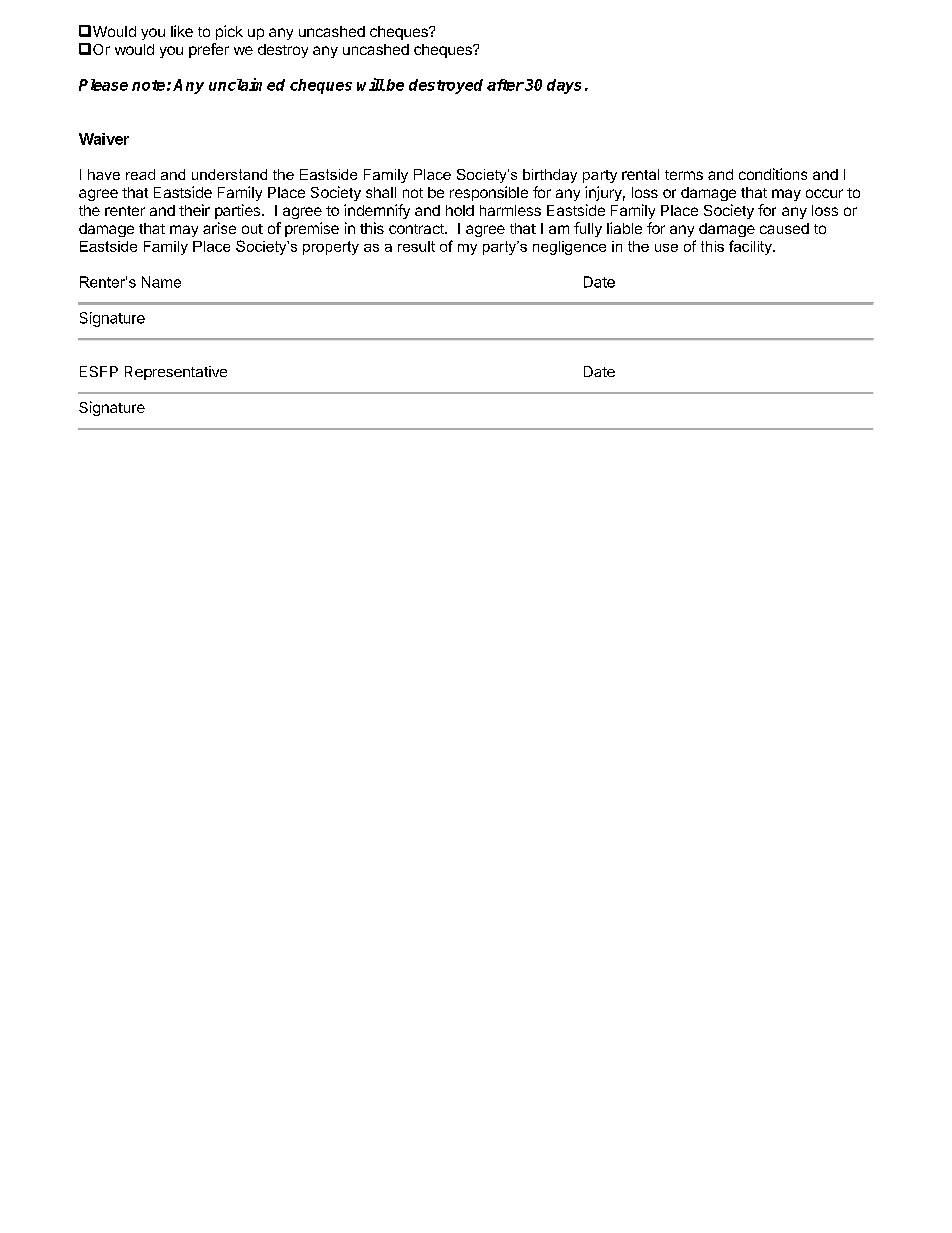 This page has width=952, height=1233. I want to click on their, so click(194, 210).
